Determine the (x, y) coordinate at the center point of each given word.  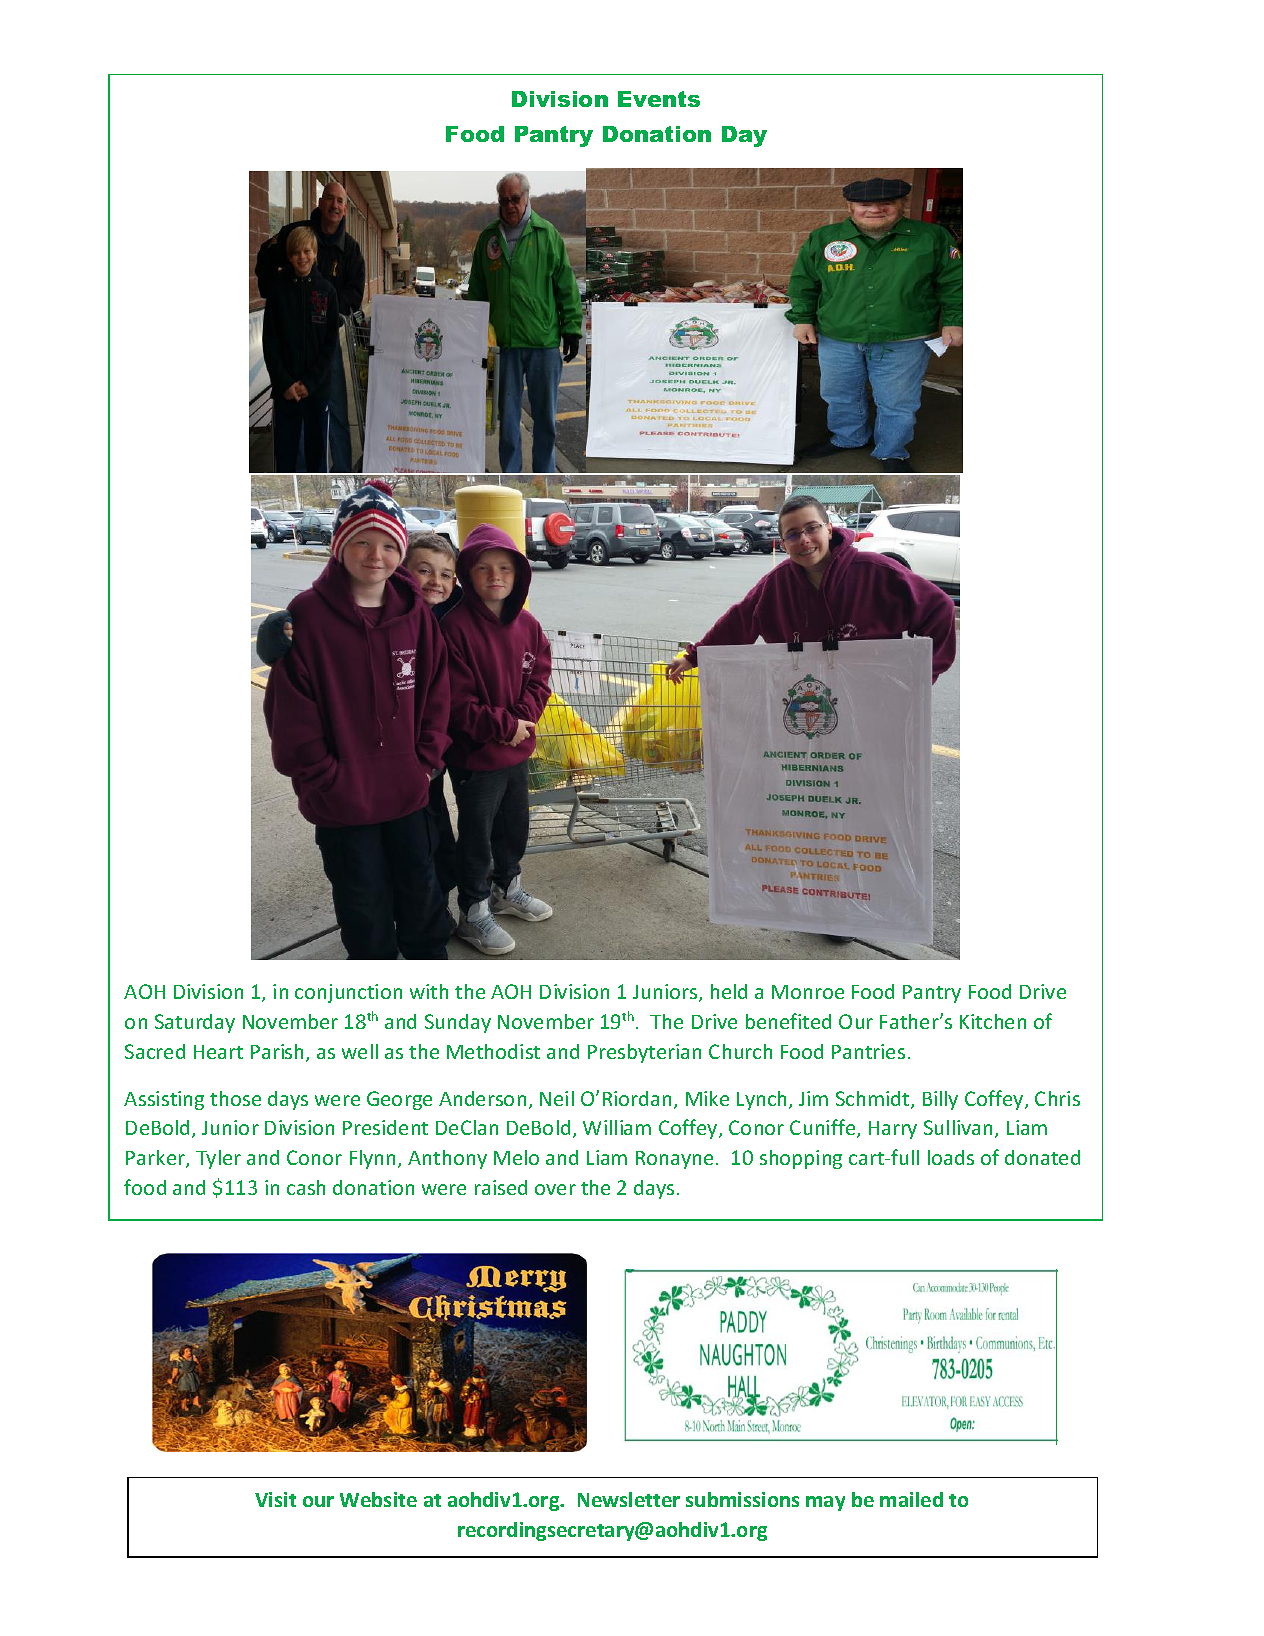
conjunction (348, 993)
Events (659, 99)
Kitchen (993, 1021)
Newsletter (629, 1499)
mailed (911, 1499)
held (729, 991)
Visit (275, 1499)
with (429, 991)
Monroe (808, 992)
